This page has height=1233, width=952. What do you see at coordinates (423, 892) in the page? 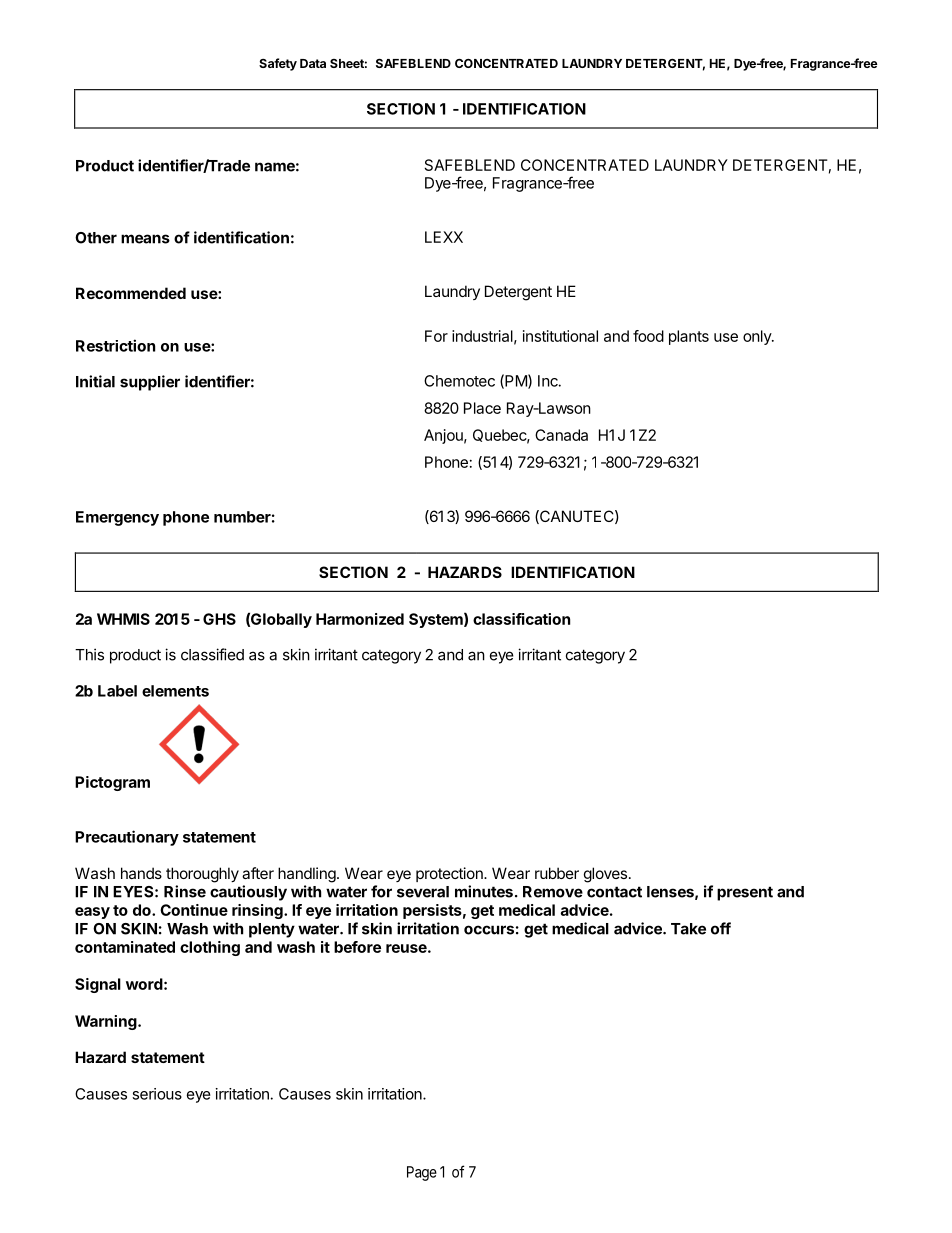
I see `several` at bounding box center [423, 892].
